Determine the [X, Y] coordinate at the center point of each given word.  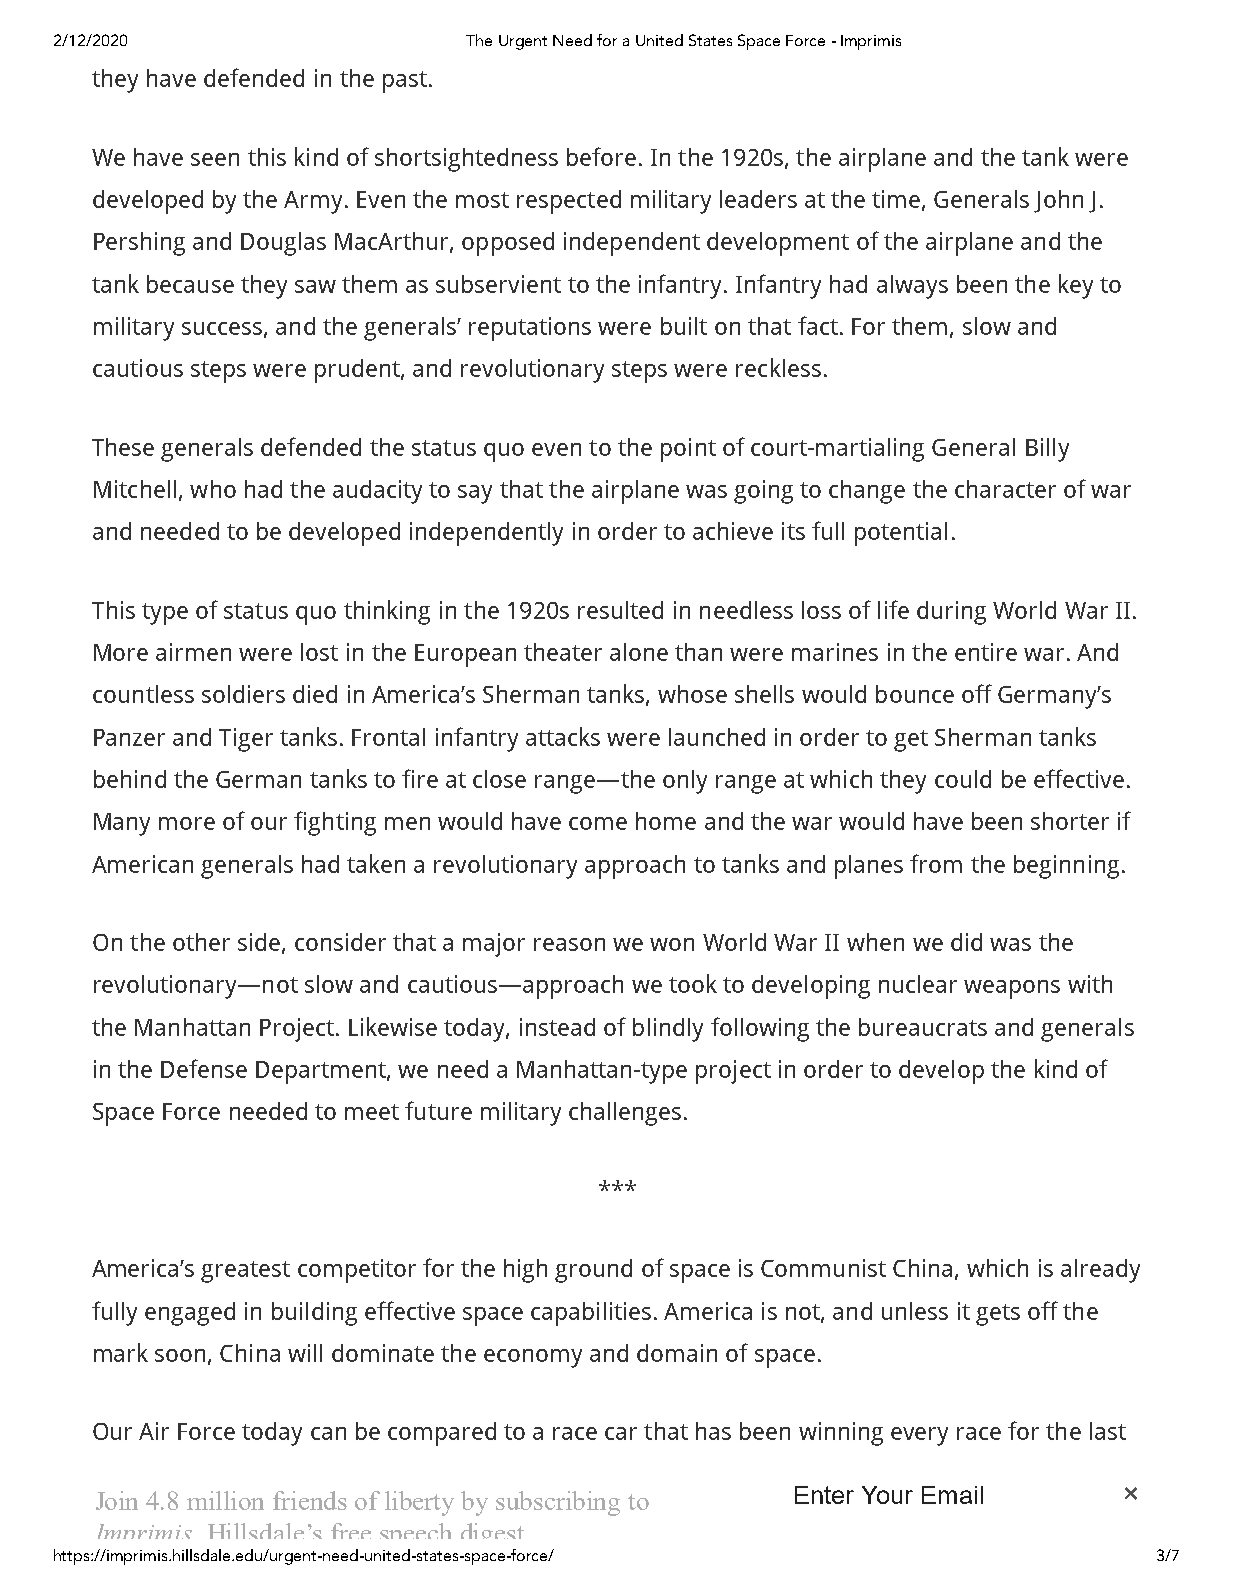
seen [215, 159]
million [225, 1500]
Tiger [246, 740]
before [601, 156]
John [1058, 201]
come [598, 823]
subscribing [558, 1503]
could [963, 779]
